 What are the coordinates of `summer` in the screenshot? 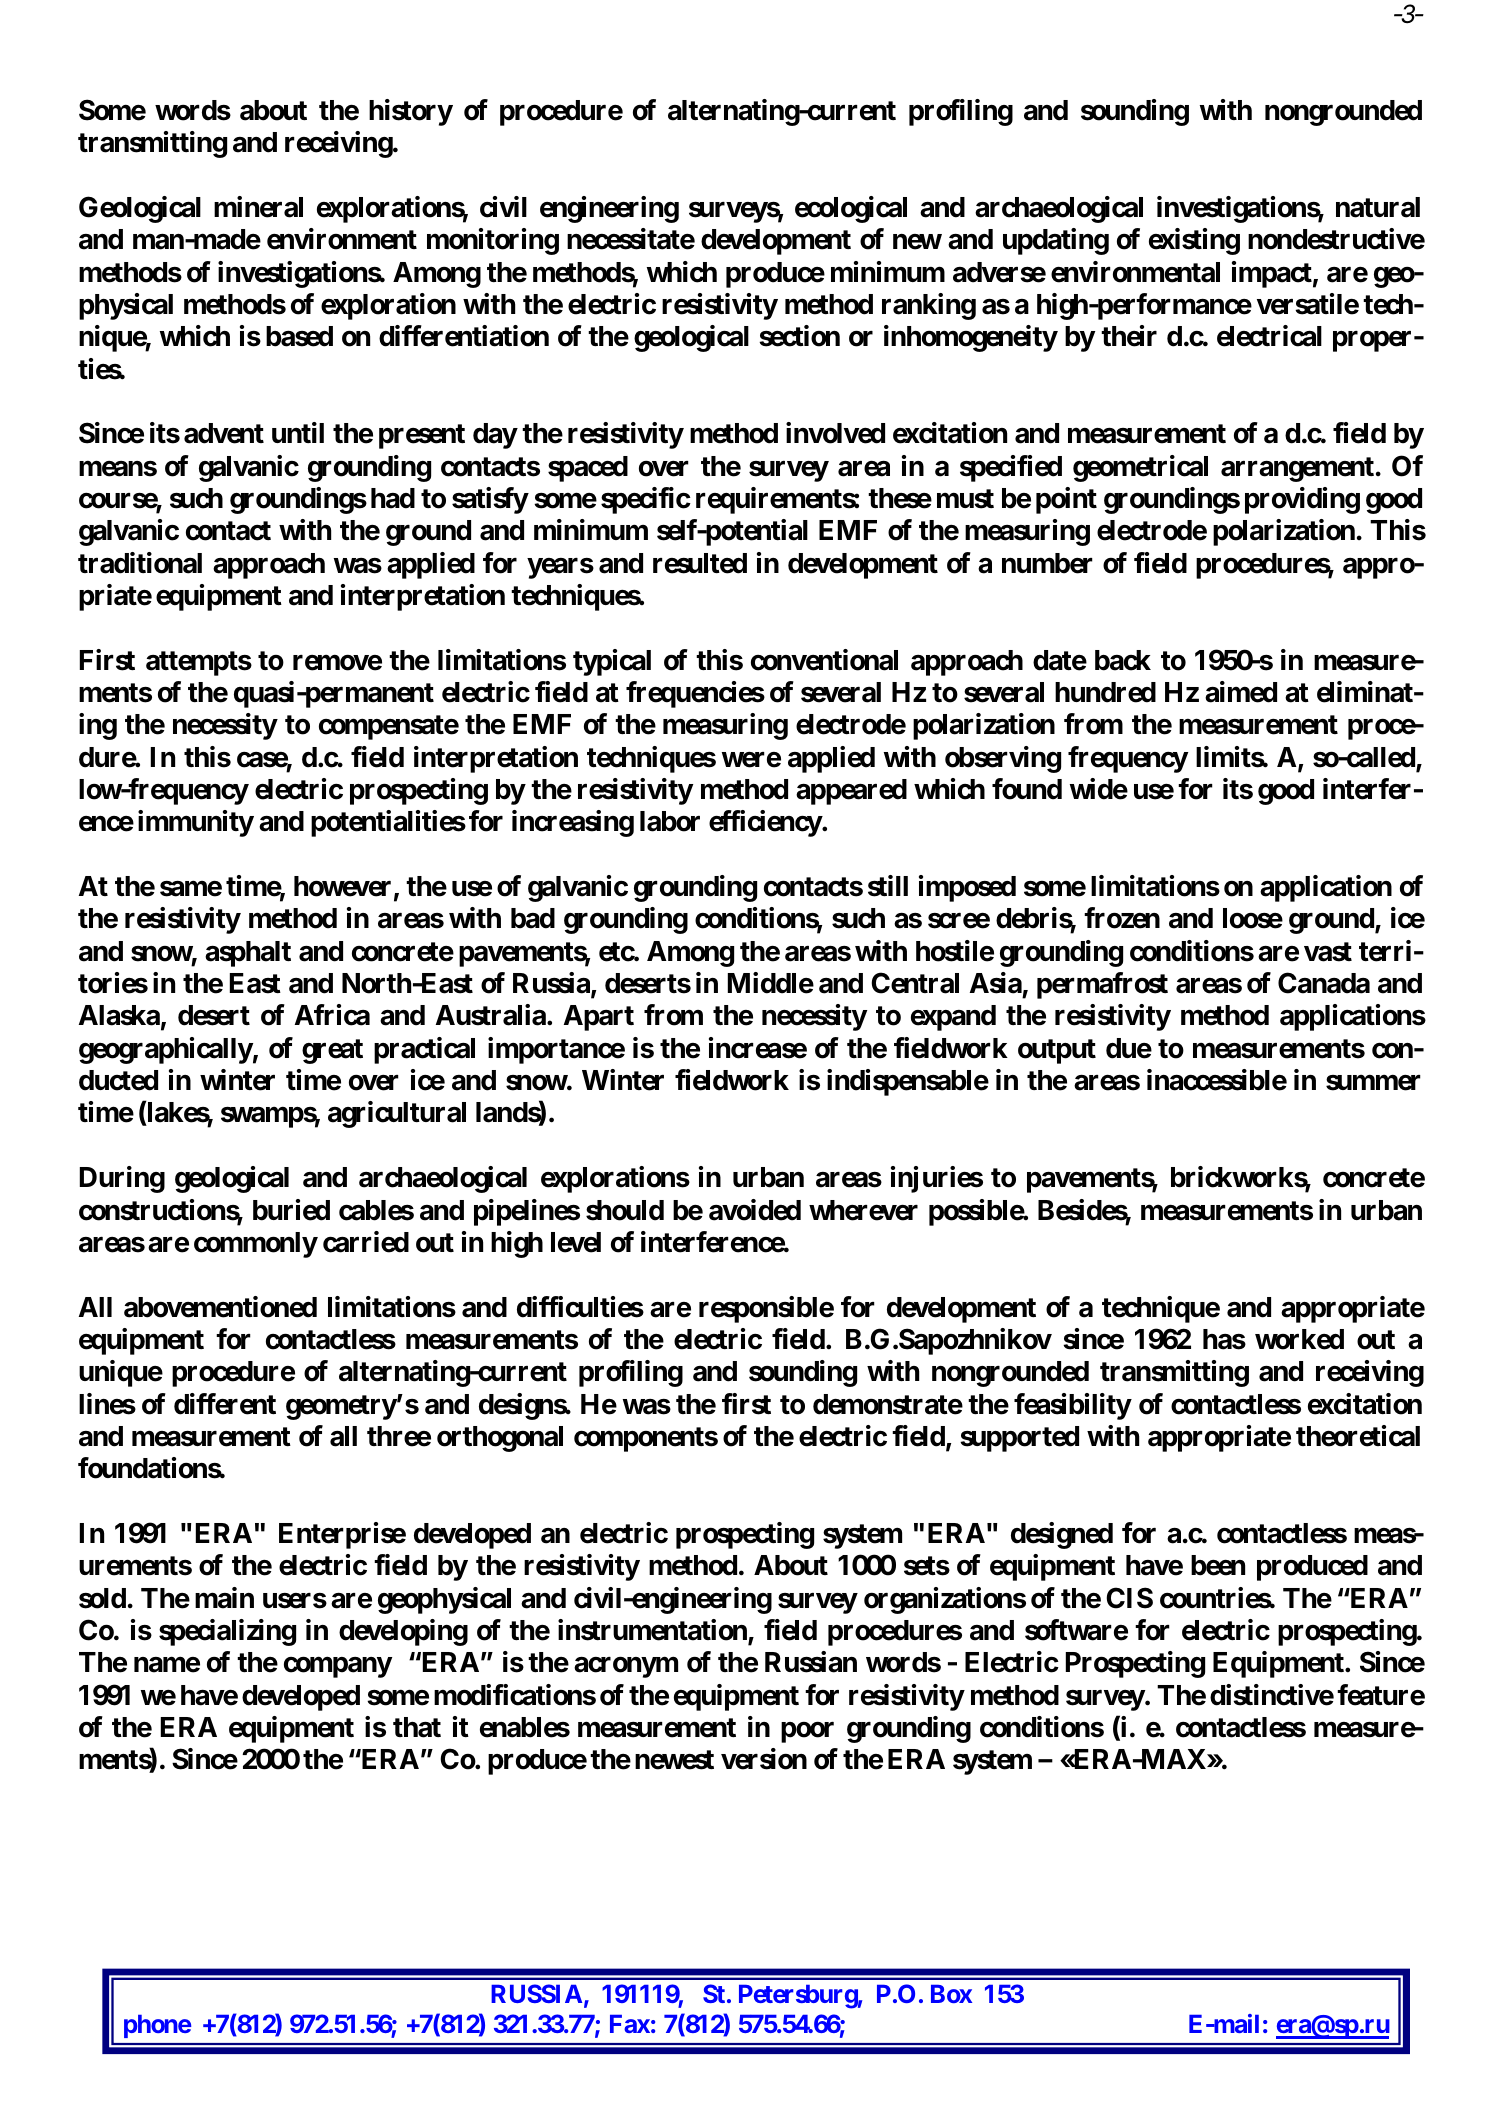 It's located at (1373, 1083).
